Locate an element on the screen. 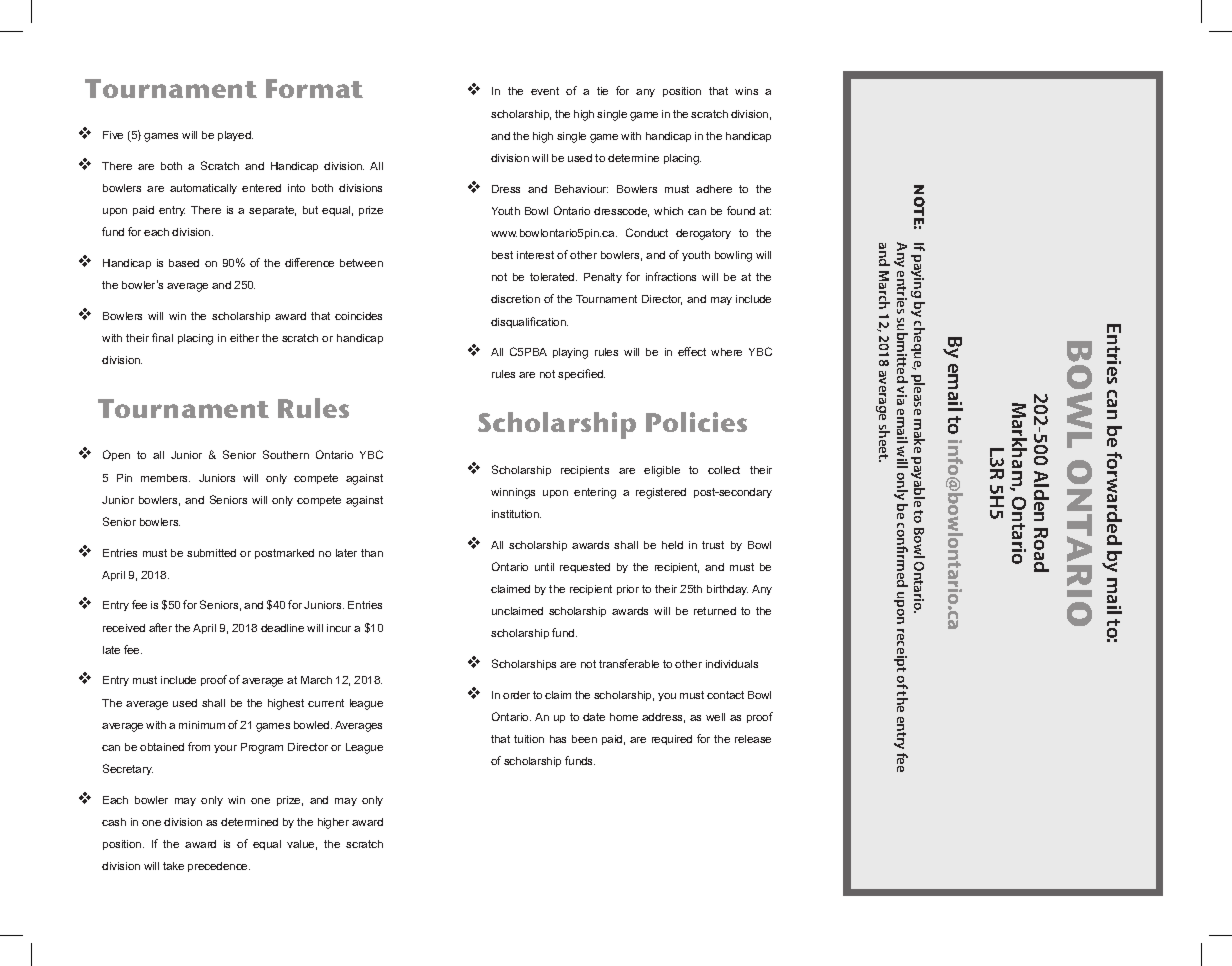  infractions is located at coordinates (671, 276).
